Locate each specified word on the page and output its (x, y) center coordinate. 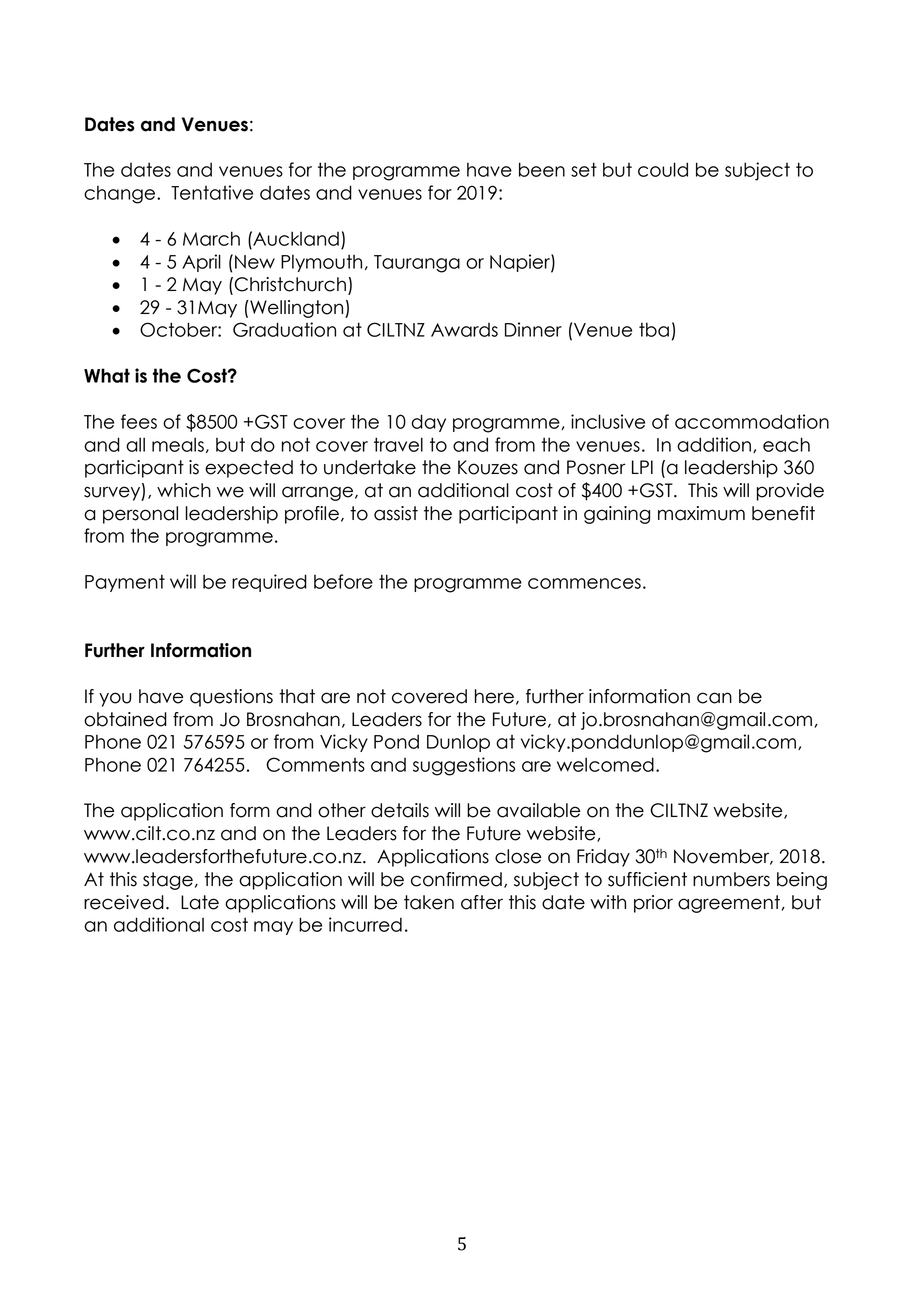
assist (396, 513)
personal (140, 515)
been (542, 169)
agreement (729, 904)
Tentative (212, 192)
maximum (701, 513)
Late (200, 902)
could (663, 169)
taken (429, 902)
